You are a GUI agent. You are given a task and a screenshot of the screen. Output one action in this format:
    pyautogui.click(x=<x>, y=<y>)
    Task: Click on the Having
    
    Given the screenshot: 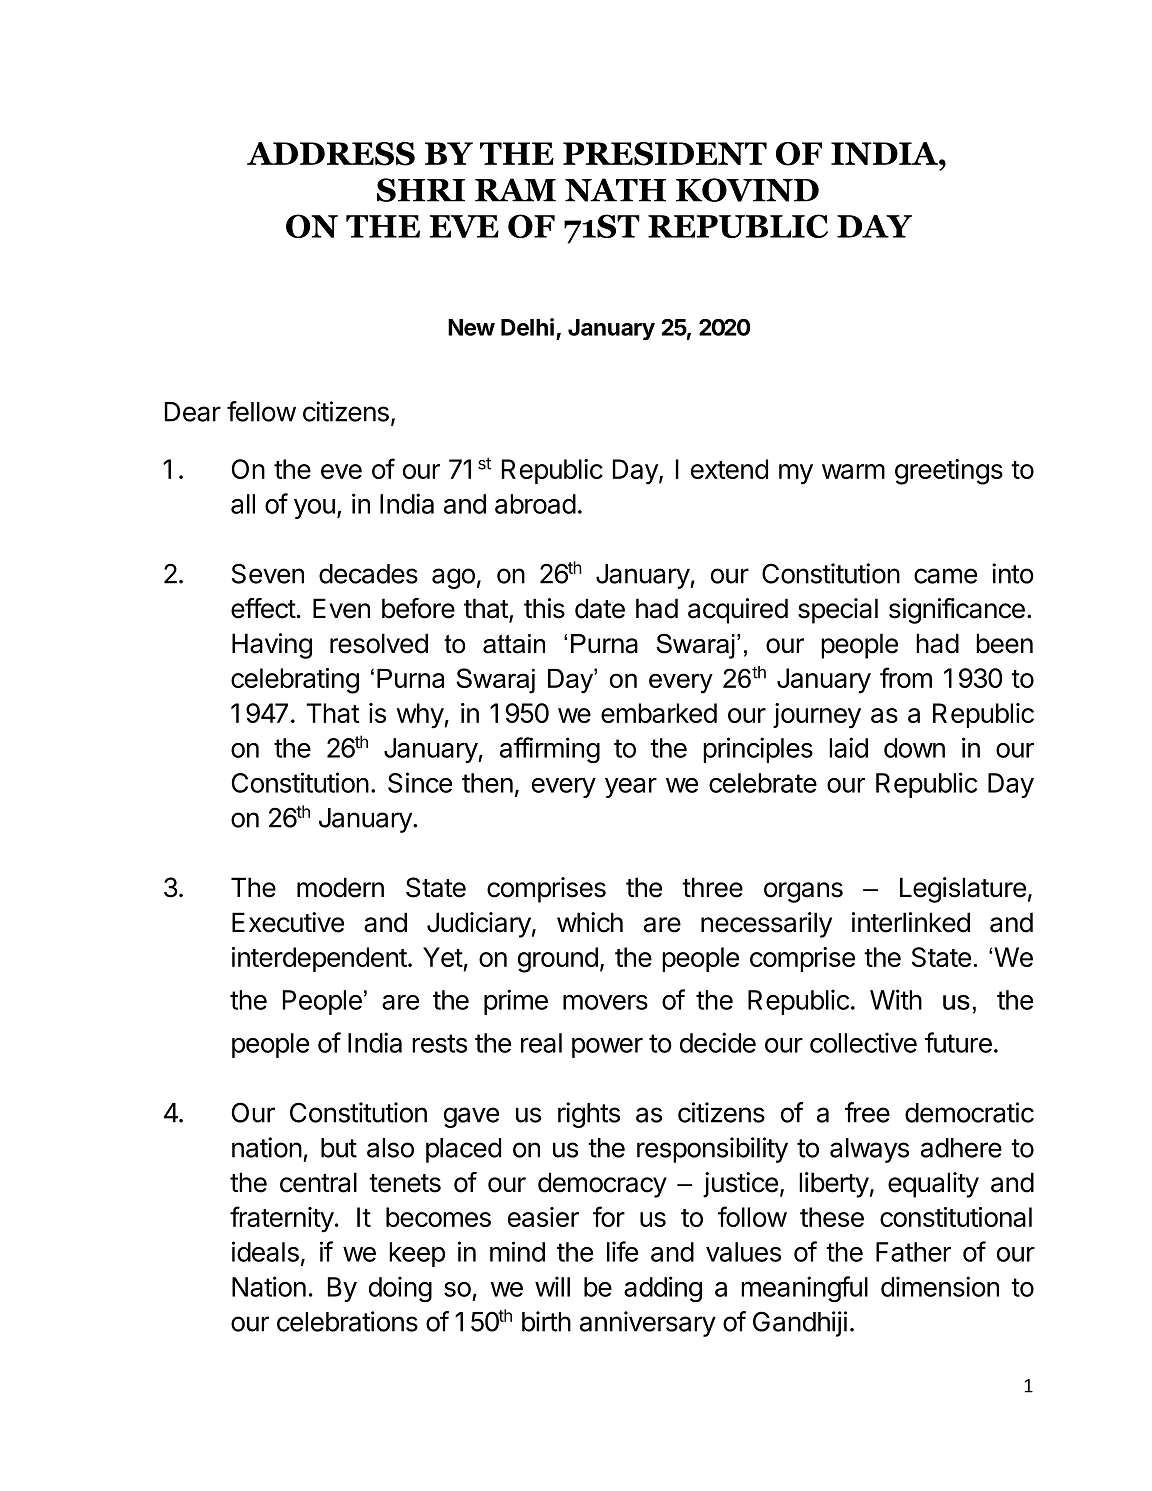 What is the action you would take?
    pyautogui.click(x=272, y=646)
